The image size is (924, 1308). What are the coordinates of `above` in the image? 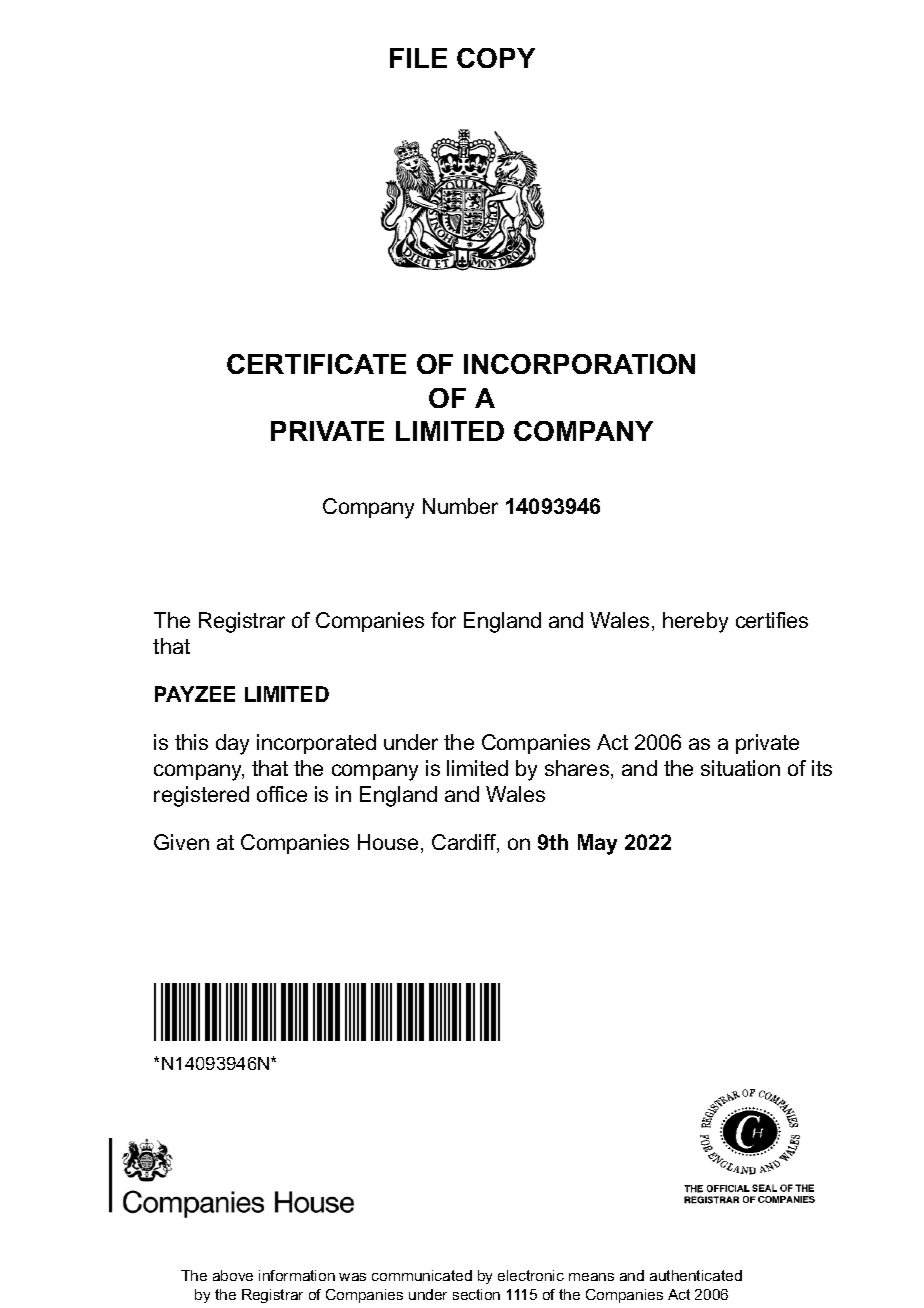 It's located at (233, 1275).
